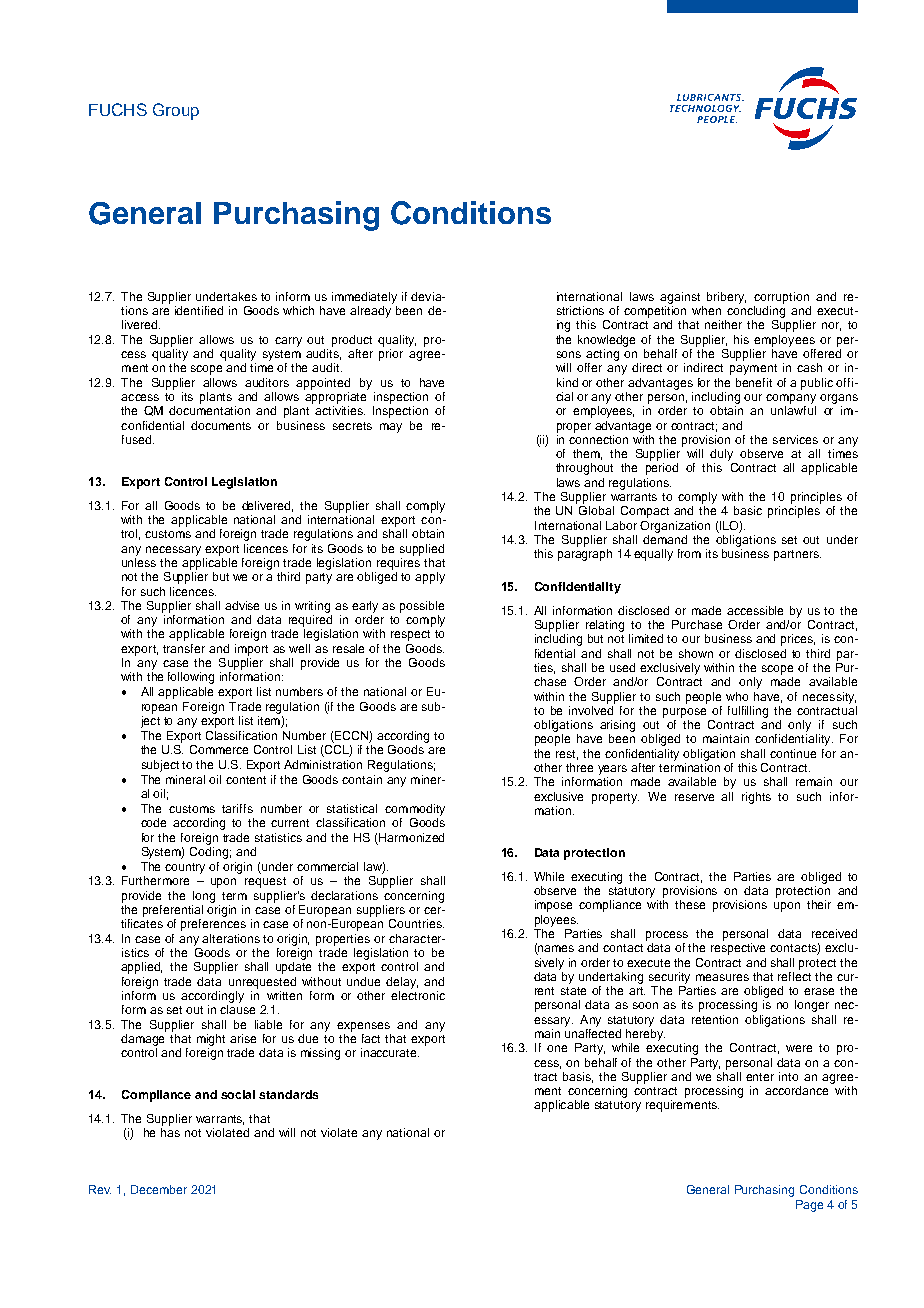  I want to click on inaccurate, so click(390, 1052).
